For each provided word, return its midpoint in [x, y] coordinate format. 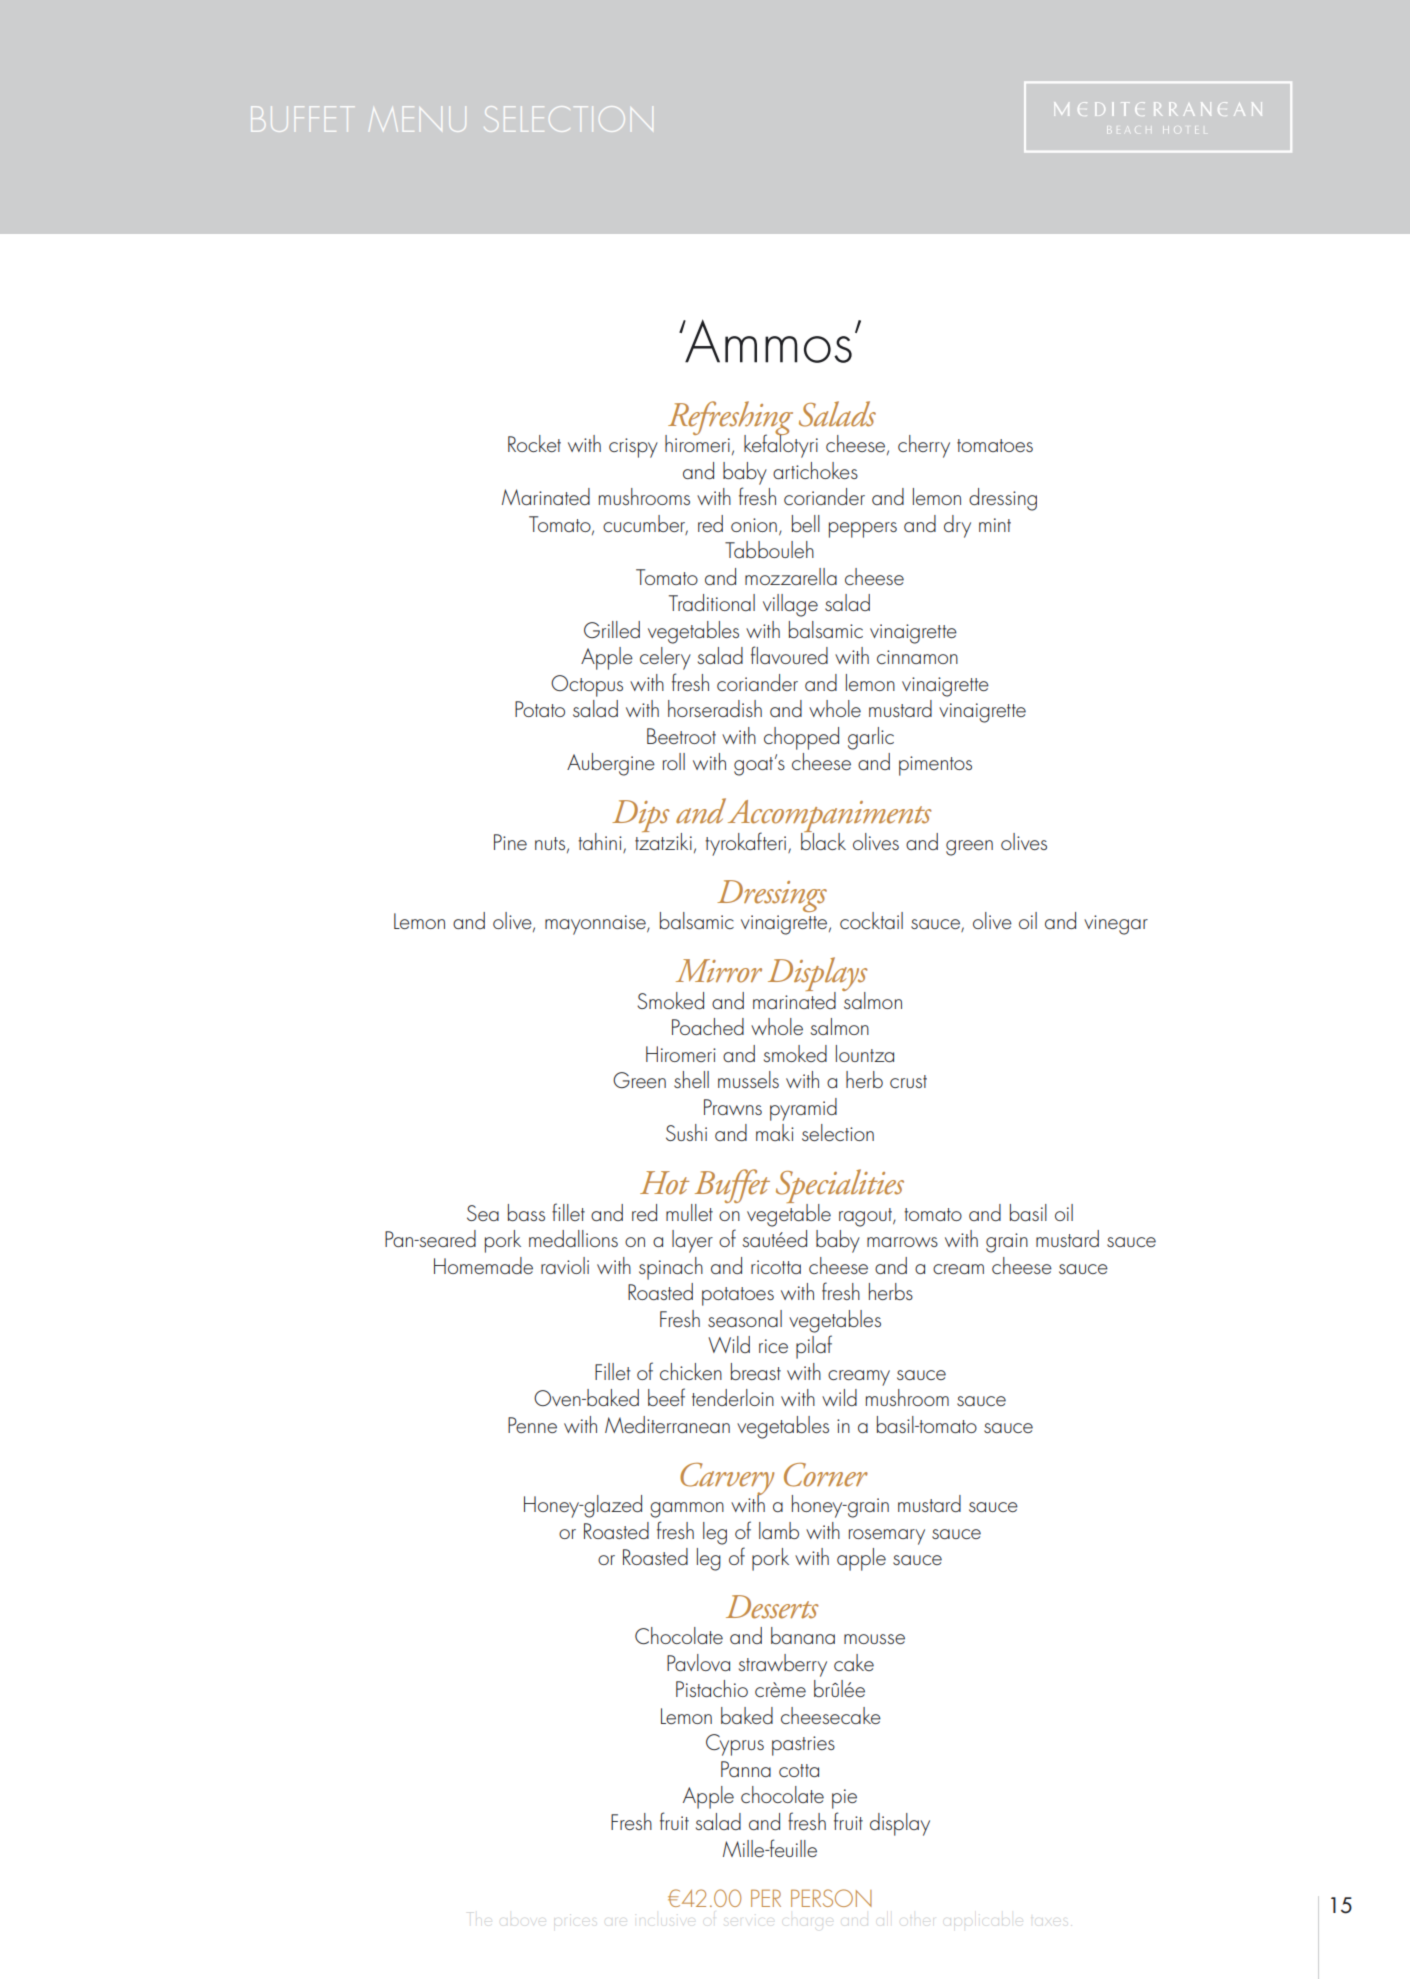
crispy [633, 448]
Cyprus [735, 1745]
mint [995, 525]
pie [844, 1799]
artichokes [815, 470]
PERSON [831, 1898]
